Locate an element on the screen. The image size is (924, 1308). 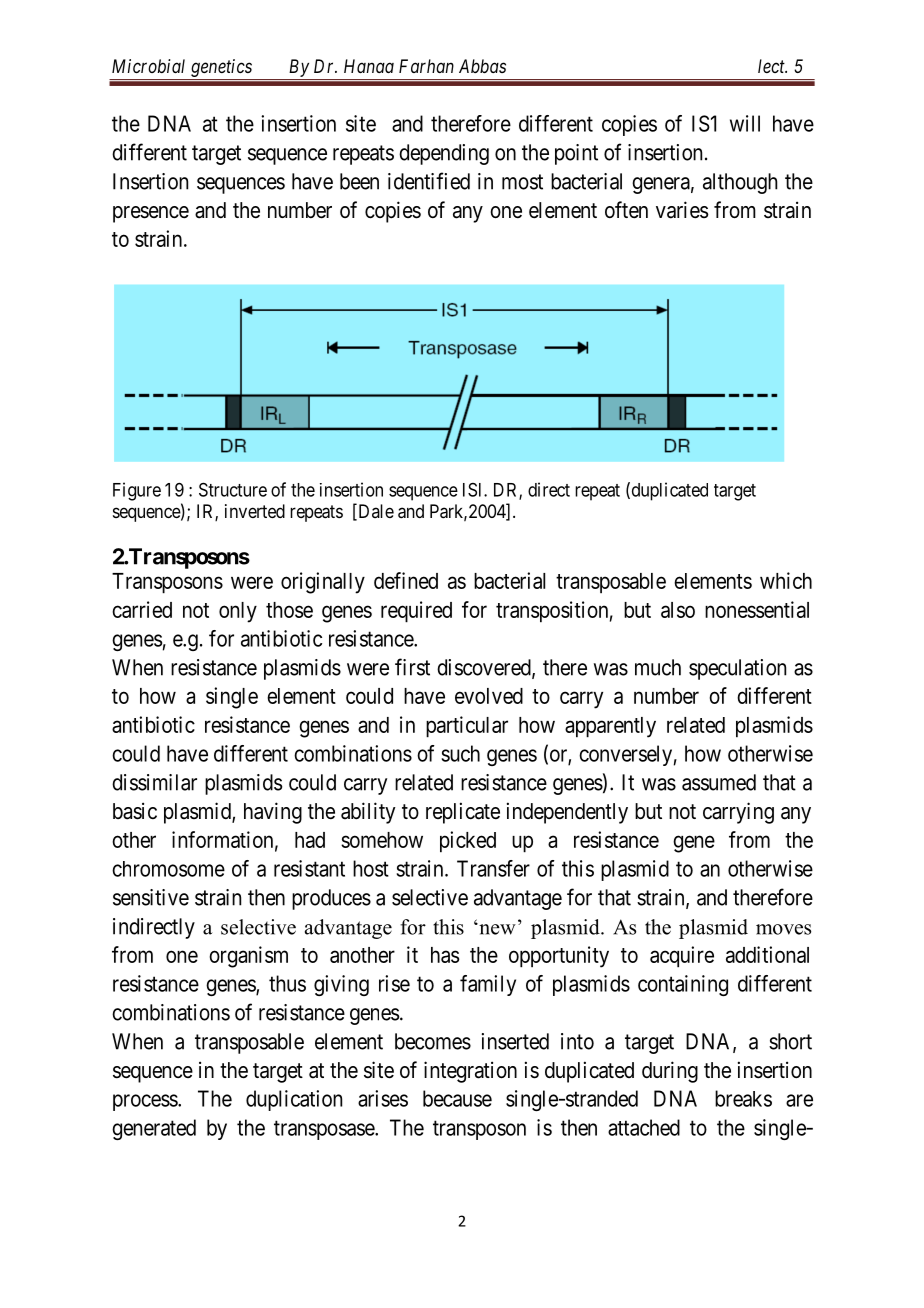
because is located at coordinates (457, 1098).
